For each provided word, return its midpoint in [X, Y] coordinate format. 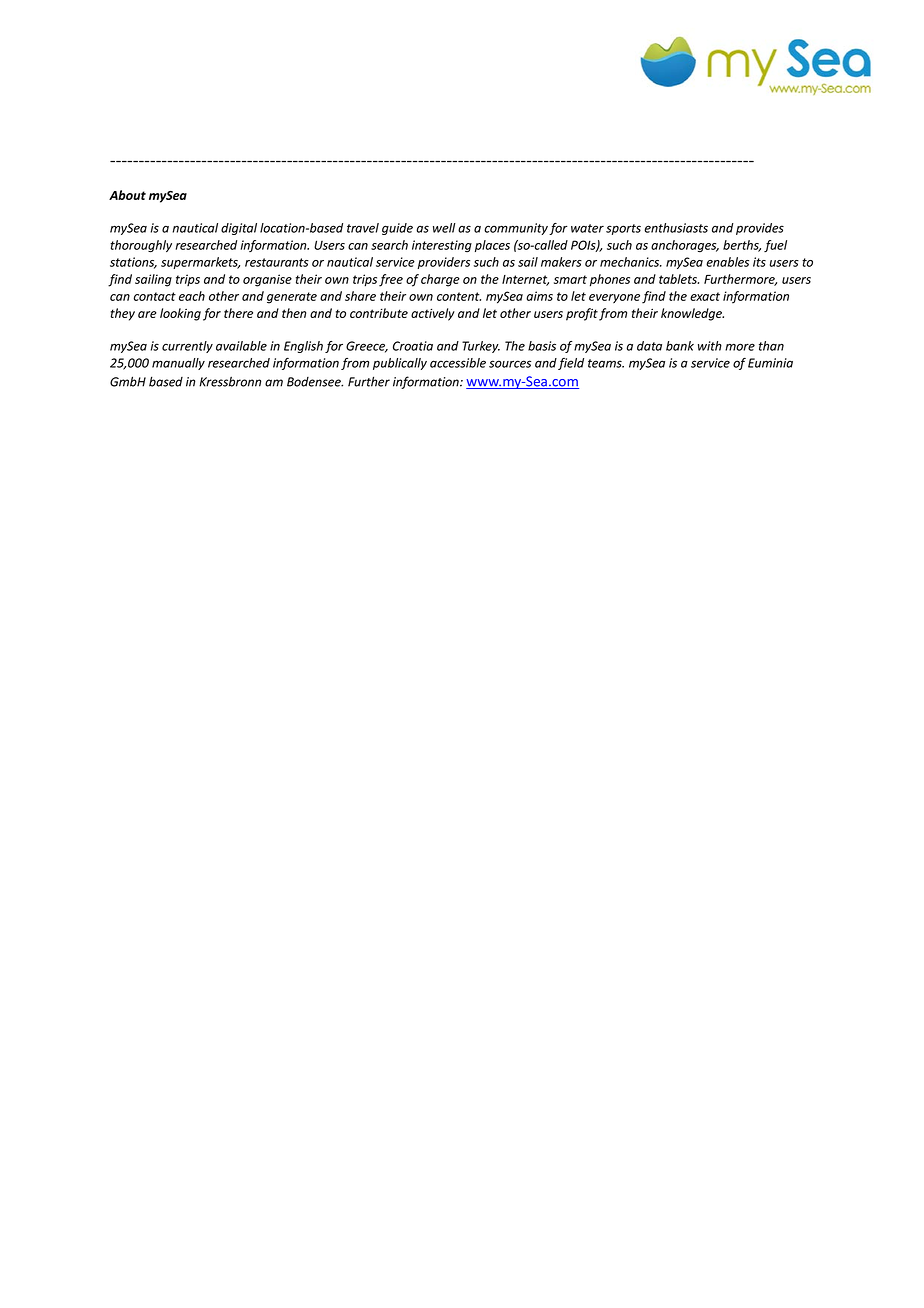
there [238, 313]
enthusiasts [676, 228]
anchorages [685, 246]
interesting [442, 246]
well [444, 228]
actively [433, 314]
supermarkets [200, 263]
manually [178, 364]
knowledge [692, 314]
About [127, 195]
